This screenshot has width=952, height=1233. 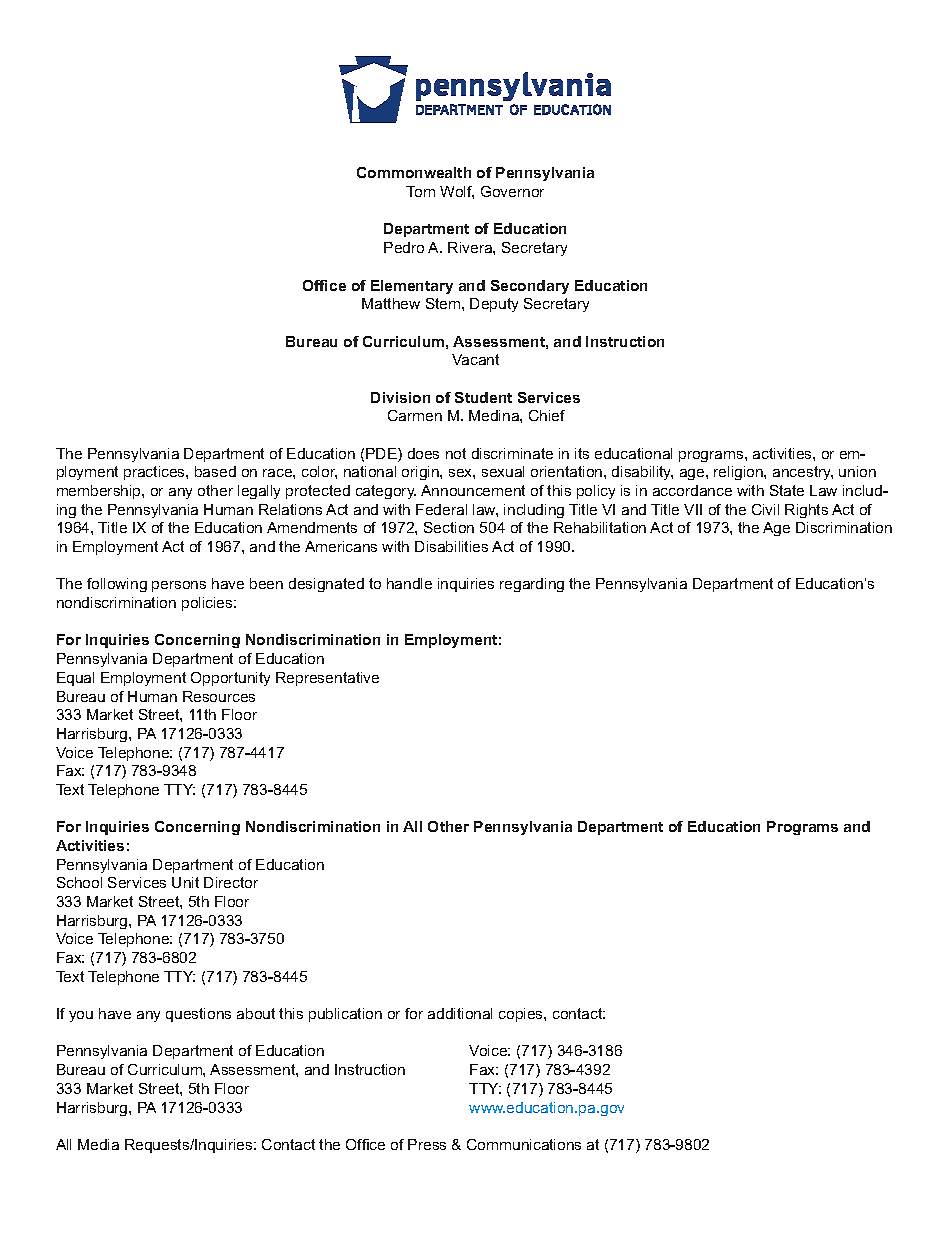 I want to click on Director, so click(x=231, y=882).
